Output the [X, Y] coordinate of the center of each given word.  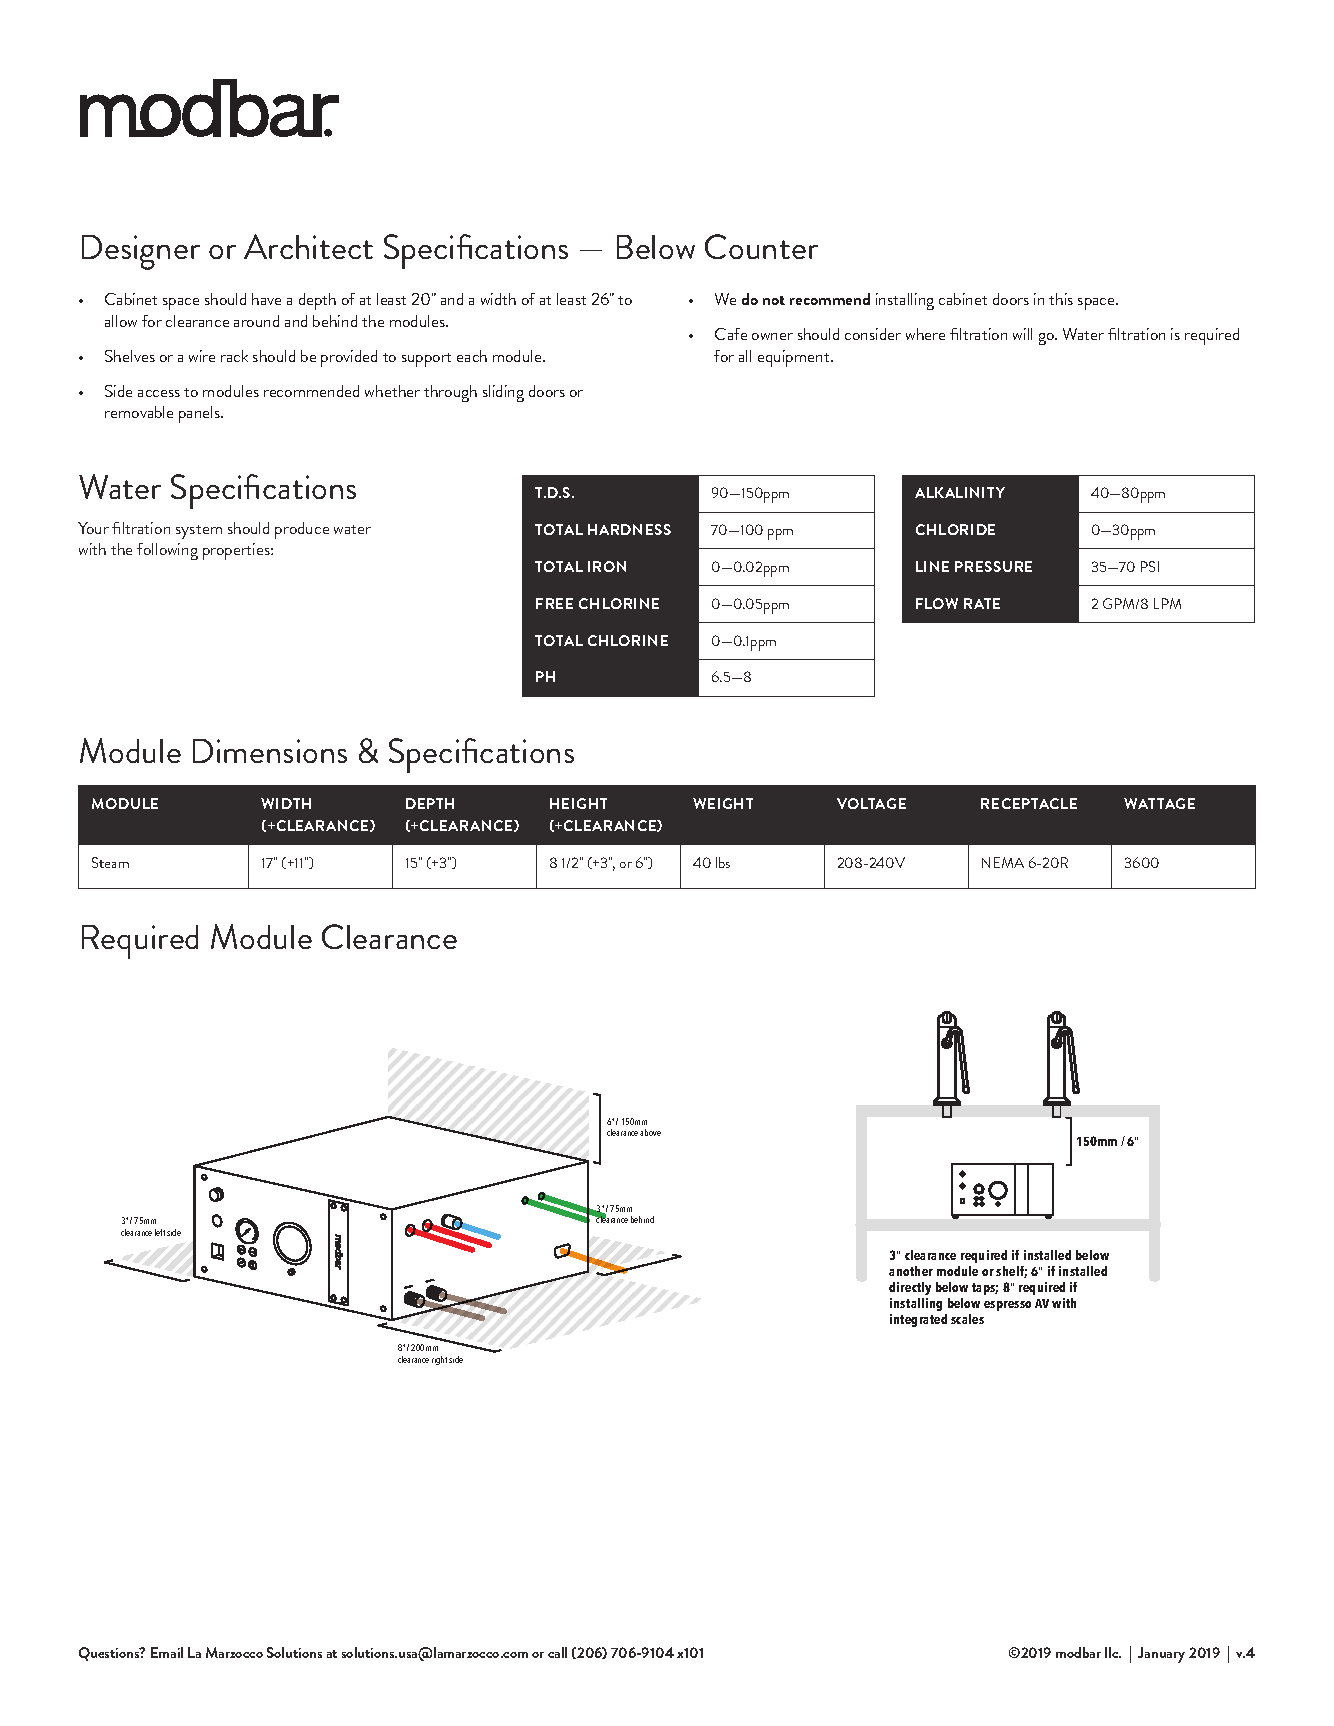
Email [167, 1652]
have [266, 299]
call [557, 1652]
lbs [723, 862]
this [1061, 299]
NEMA [1003, 862]
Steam [110, 862]
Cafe [731, 334]
